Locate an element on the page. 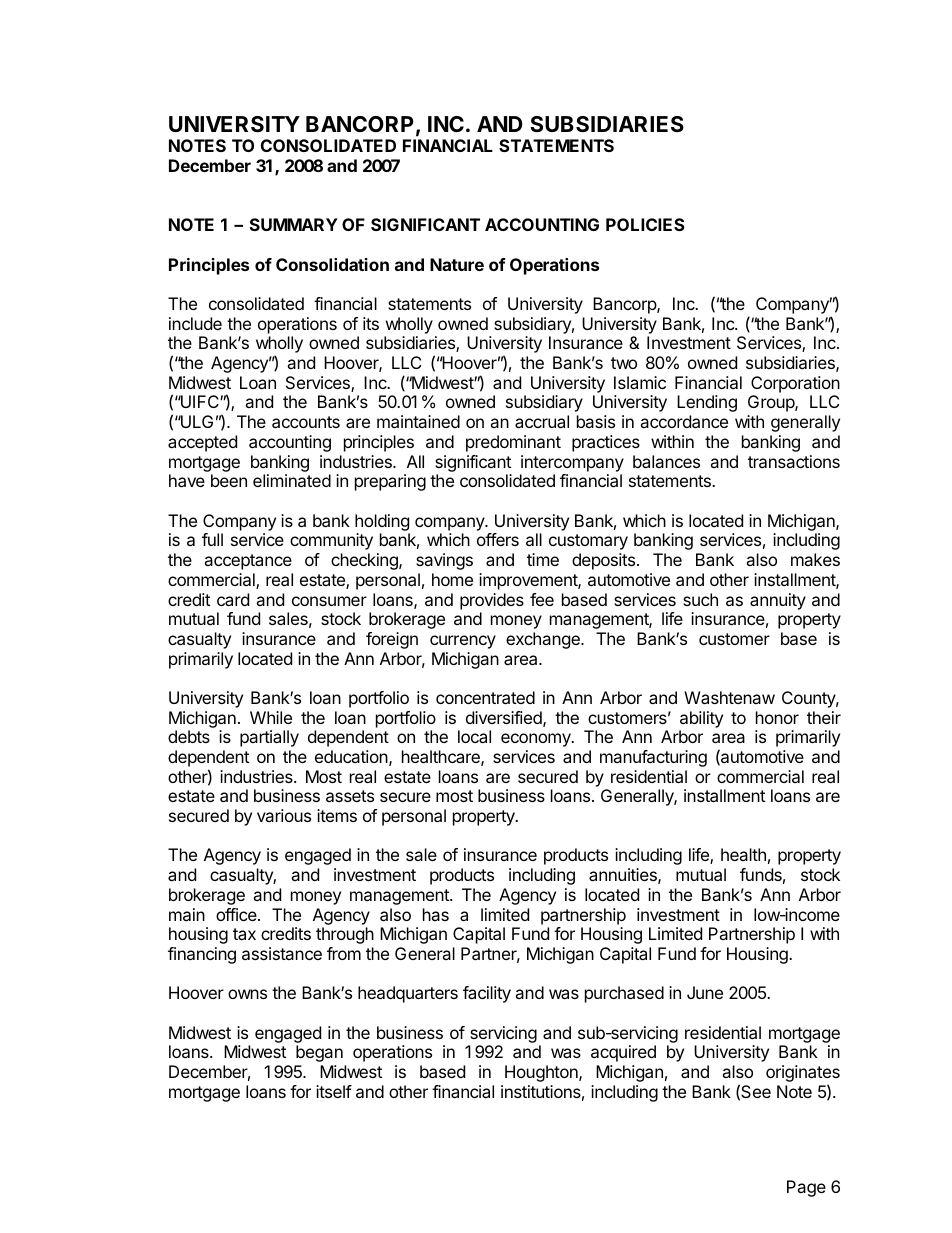 This document has width=952, height=1233. Page is located at coordinates (806, 1188).
